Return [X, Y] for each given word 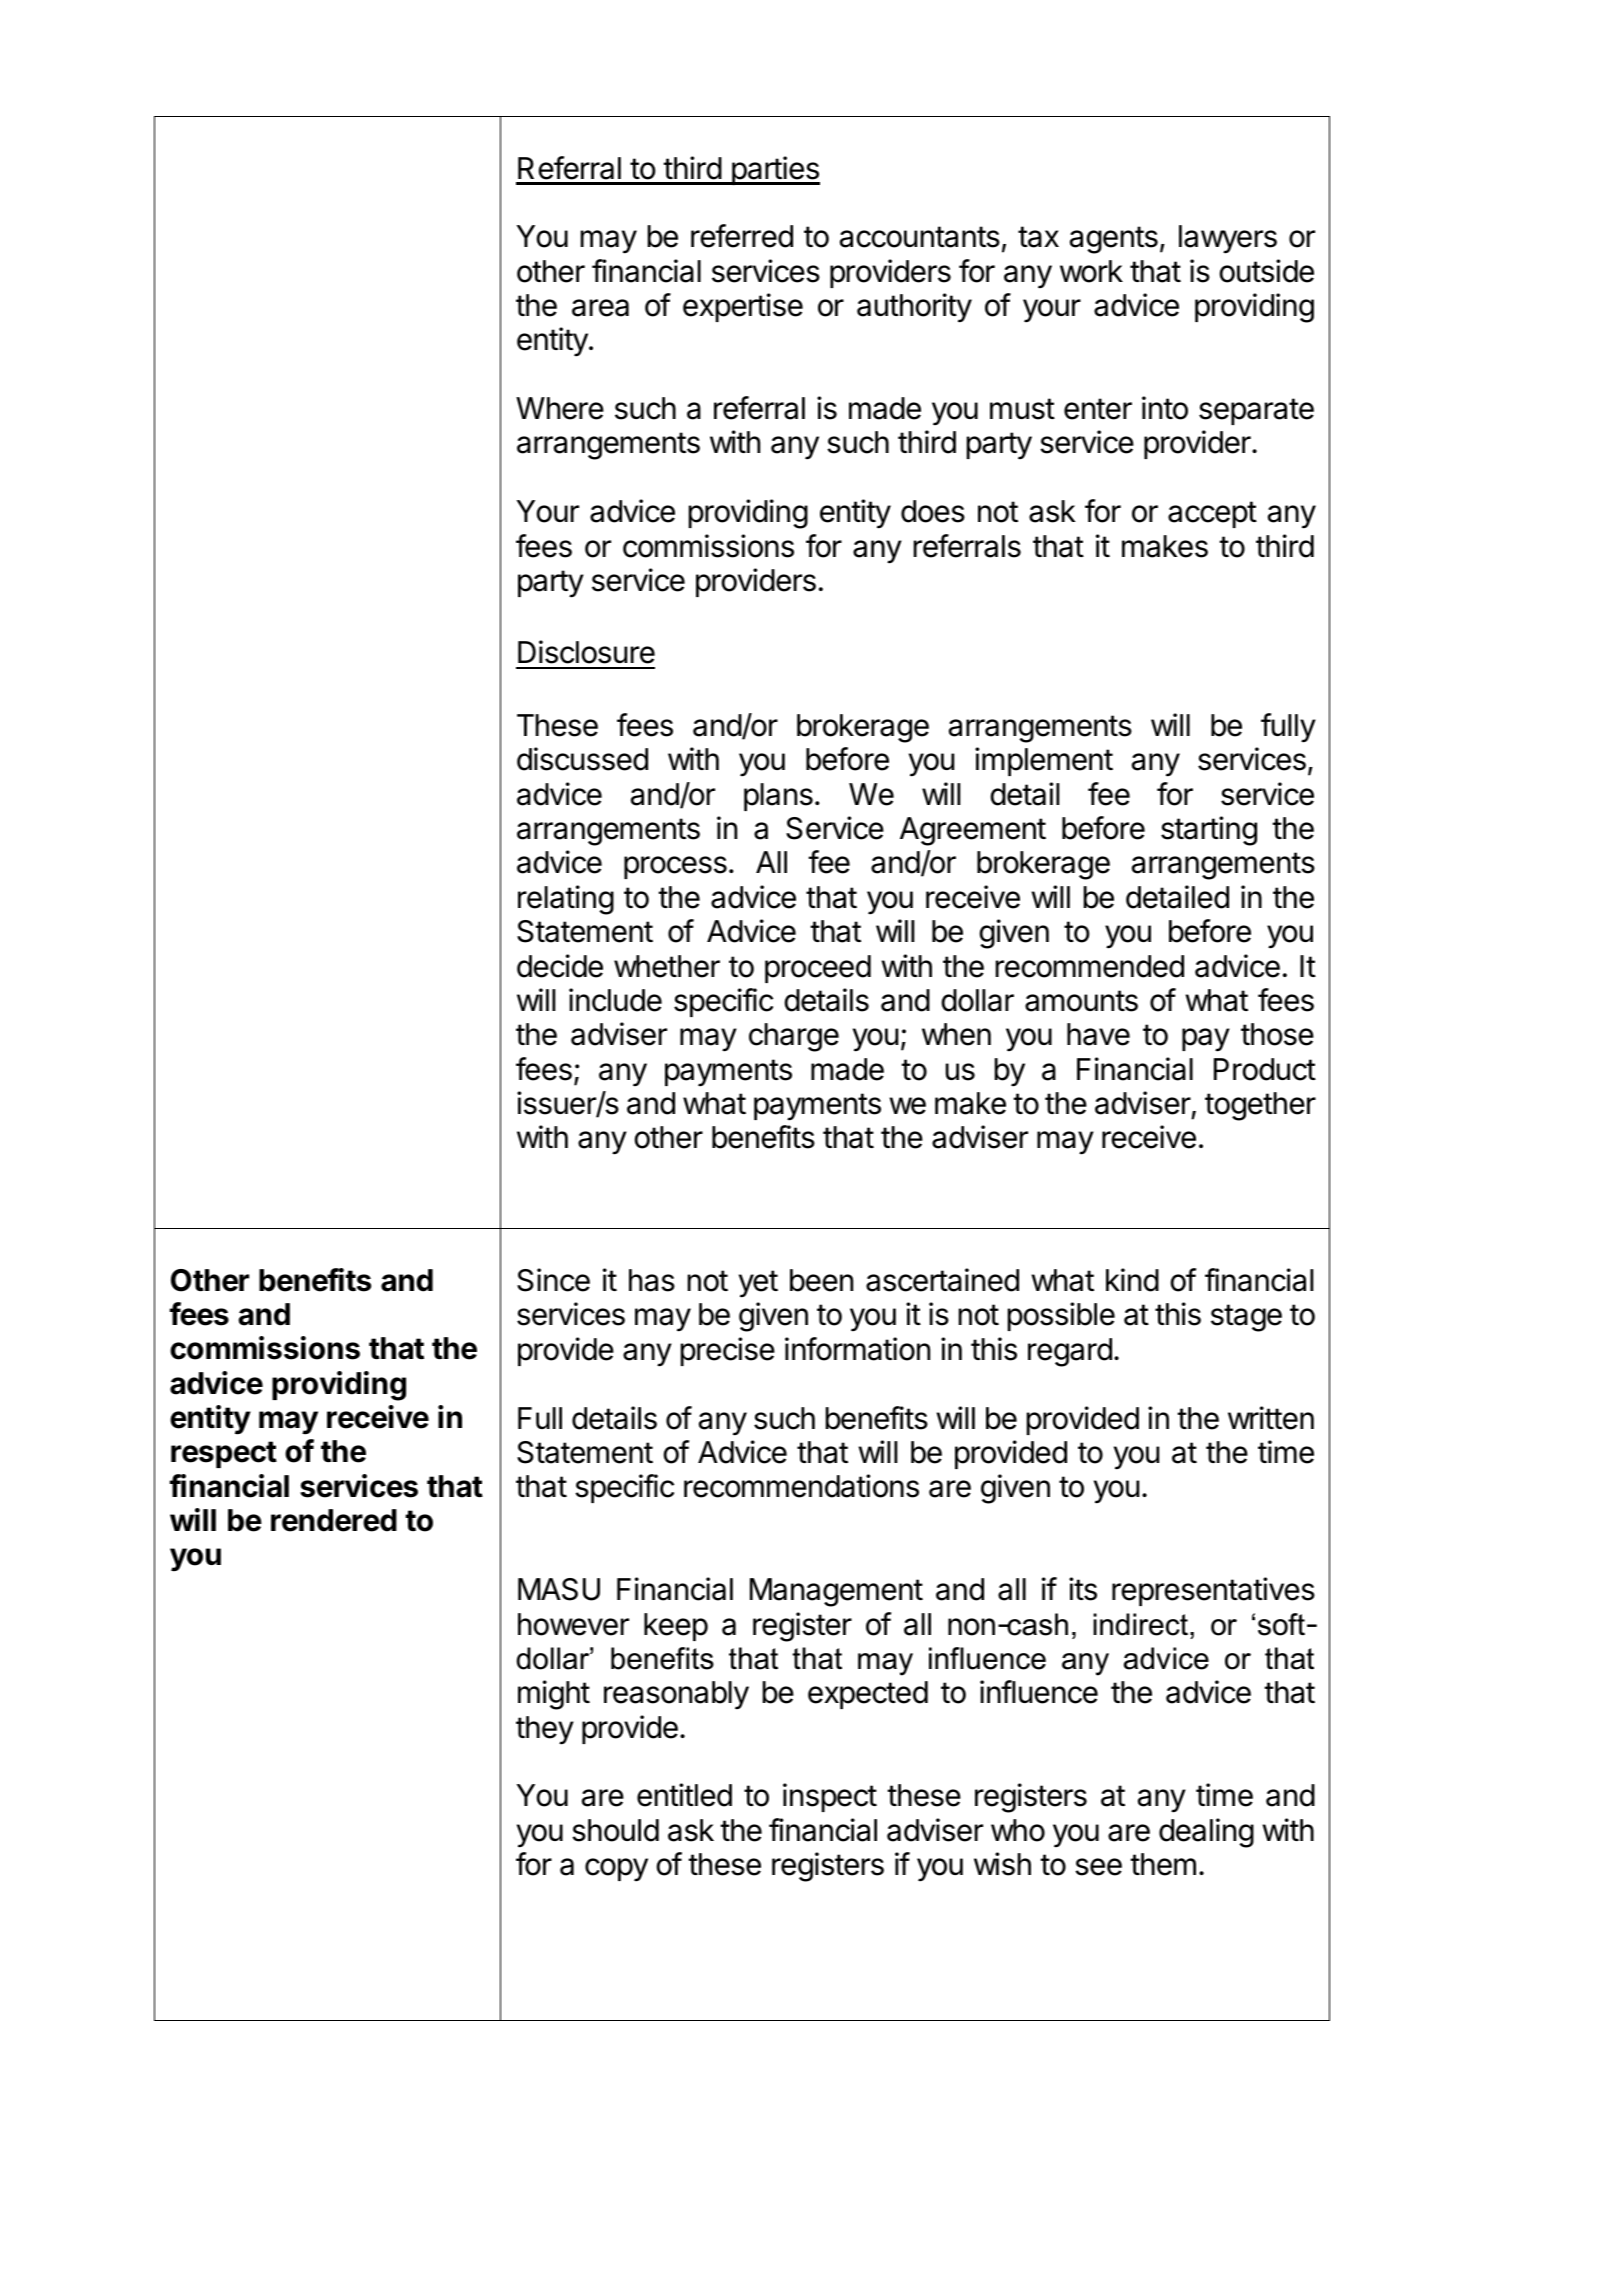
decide [560, 966]
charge [794, 1037]
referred [742, 236]
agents [1114, 240]
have [1098, 1034]
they [545, 1730]
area [600, 308]
